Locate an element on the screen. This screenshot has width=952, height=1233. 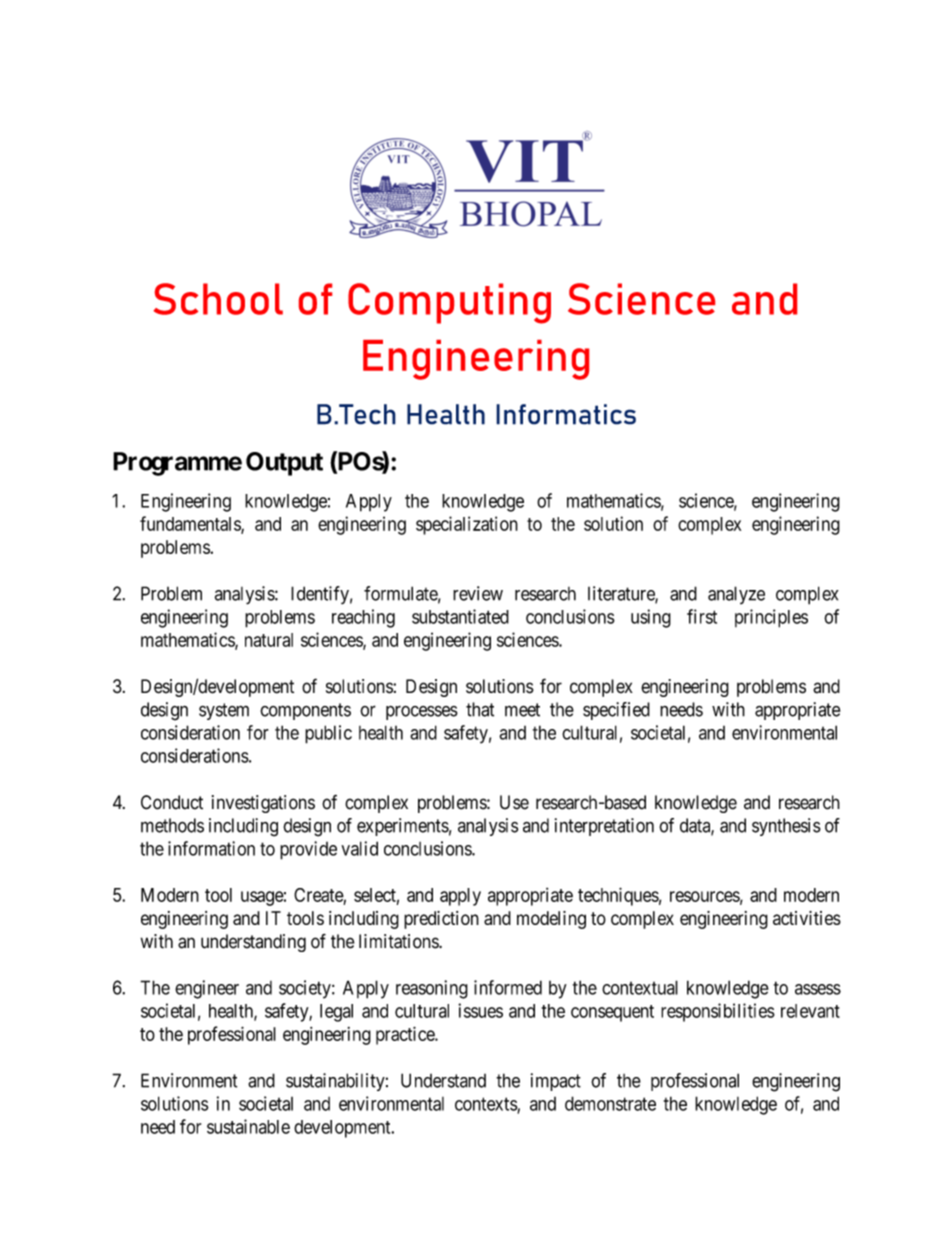
activities is located at coordinates (807, 918).
